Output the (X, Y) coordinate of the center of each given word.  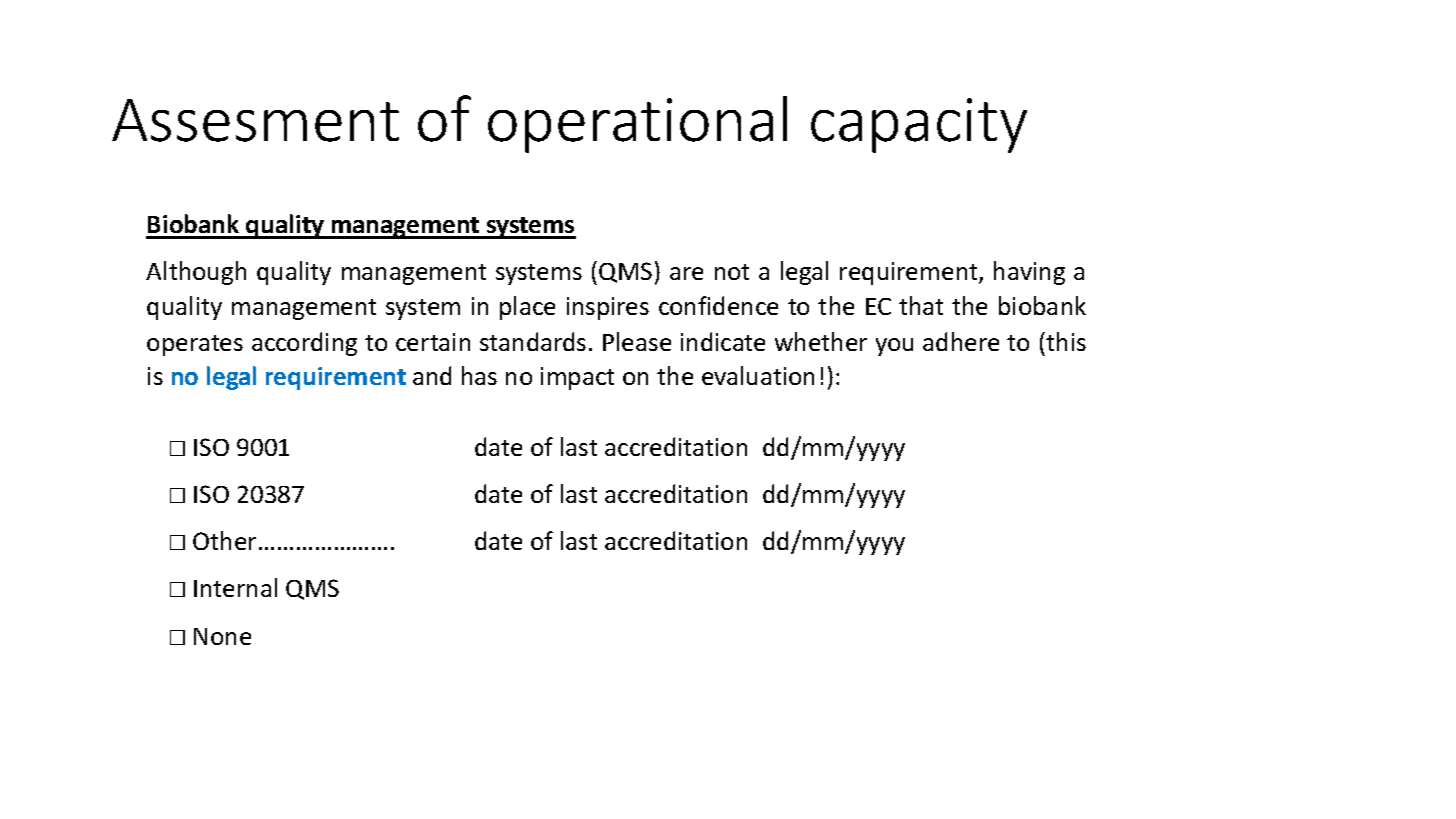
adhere (961, 341)
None (222, 636)
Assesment (255, 120)
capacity (919, 125)
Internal (235, 587)
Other (224, 540)
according (304, 344)
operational (637, 124)
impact (577, 378)
